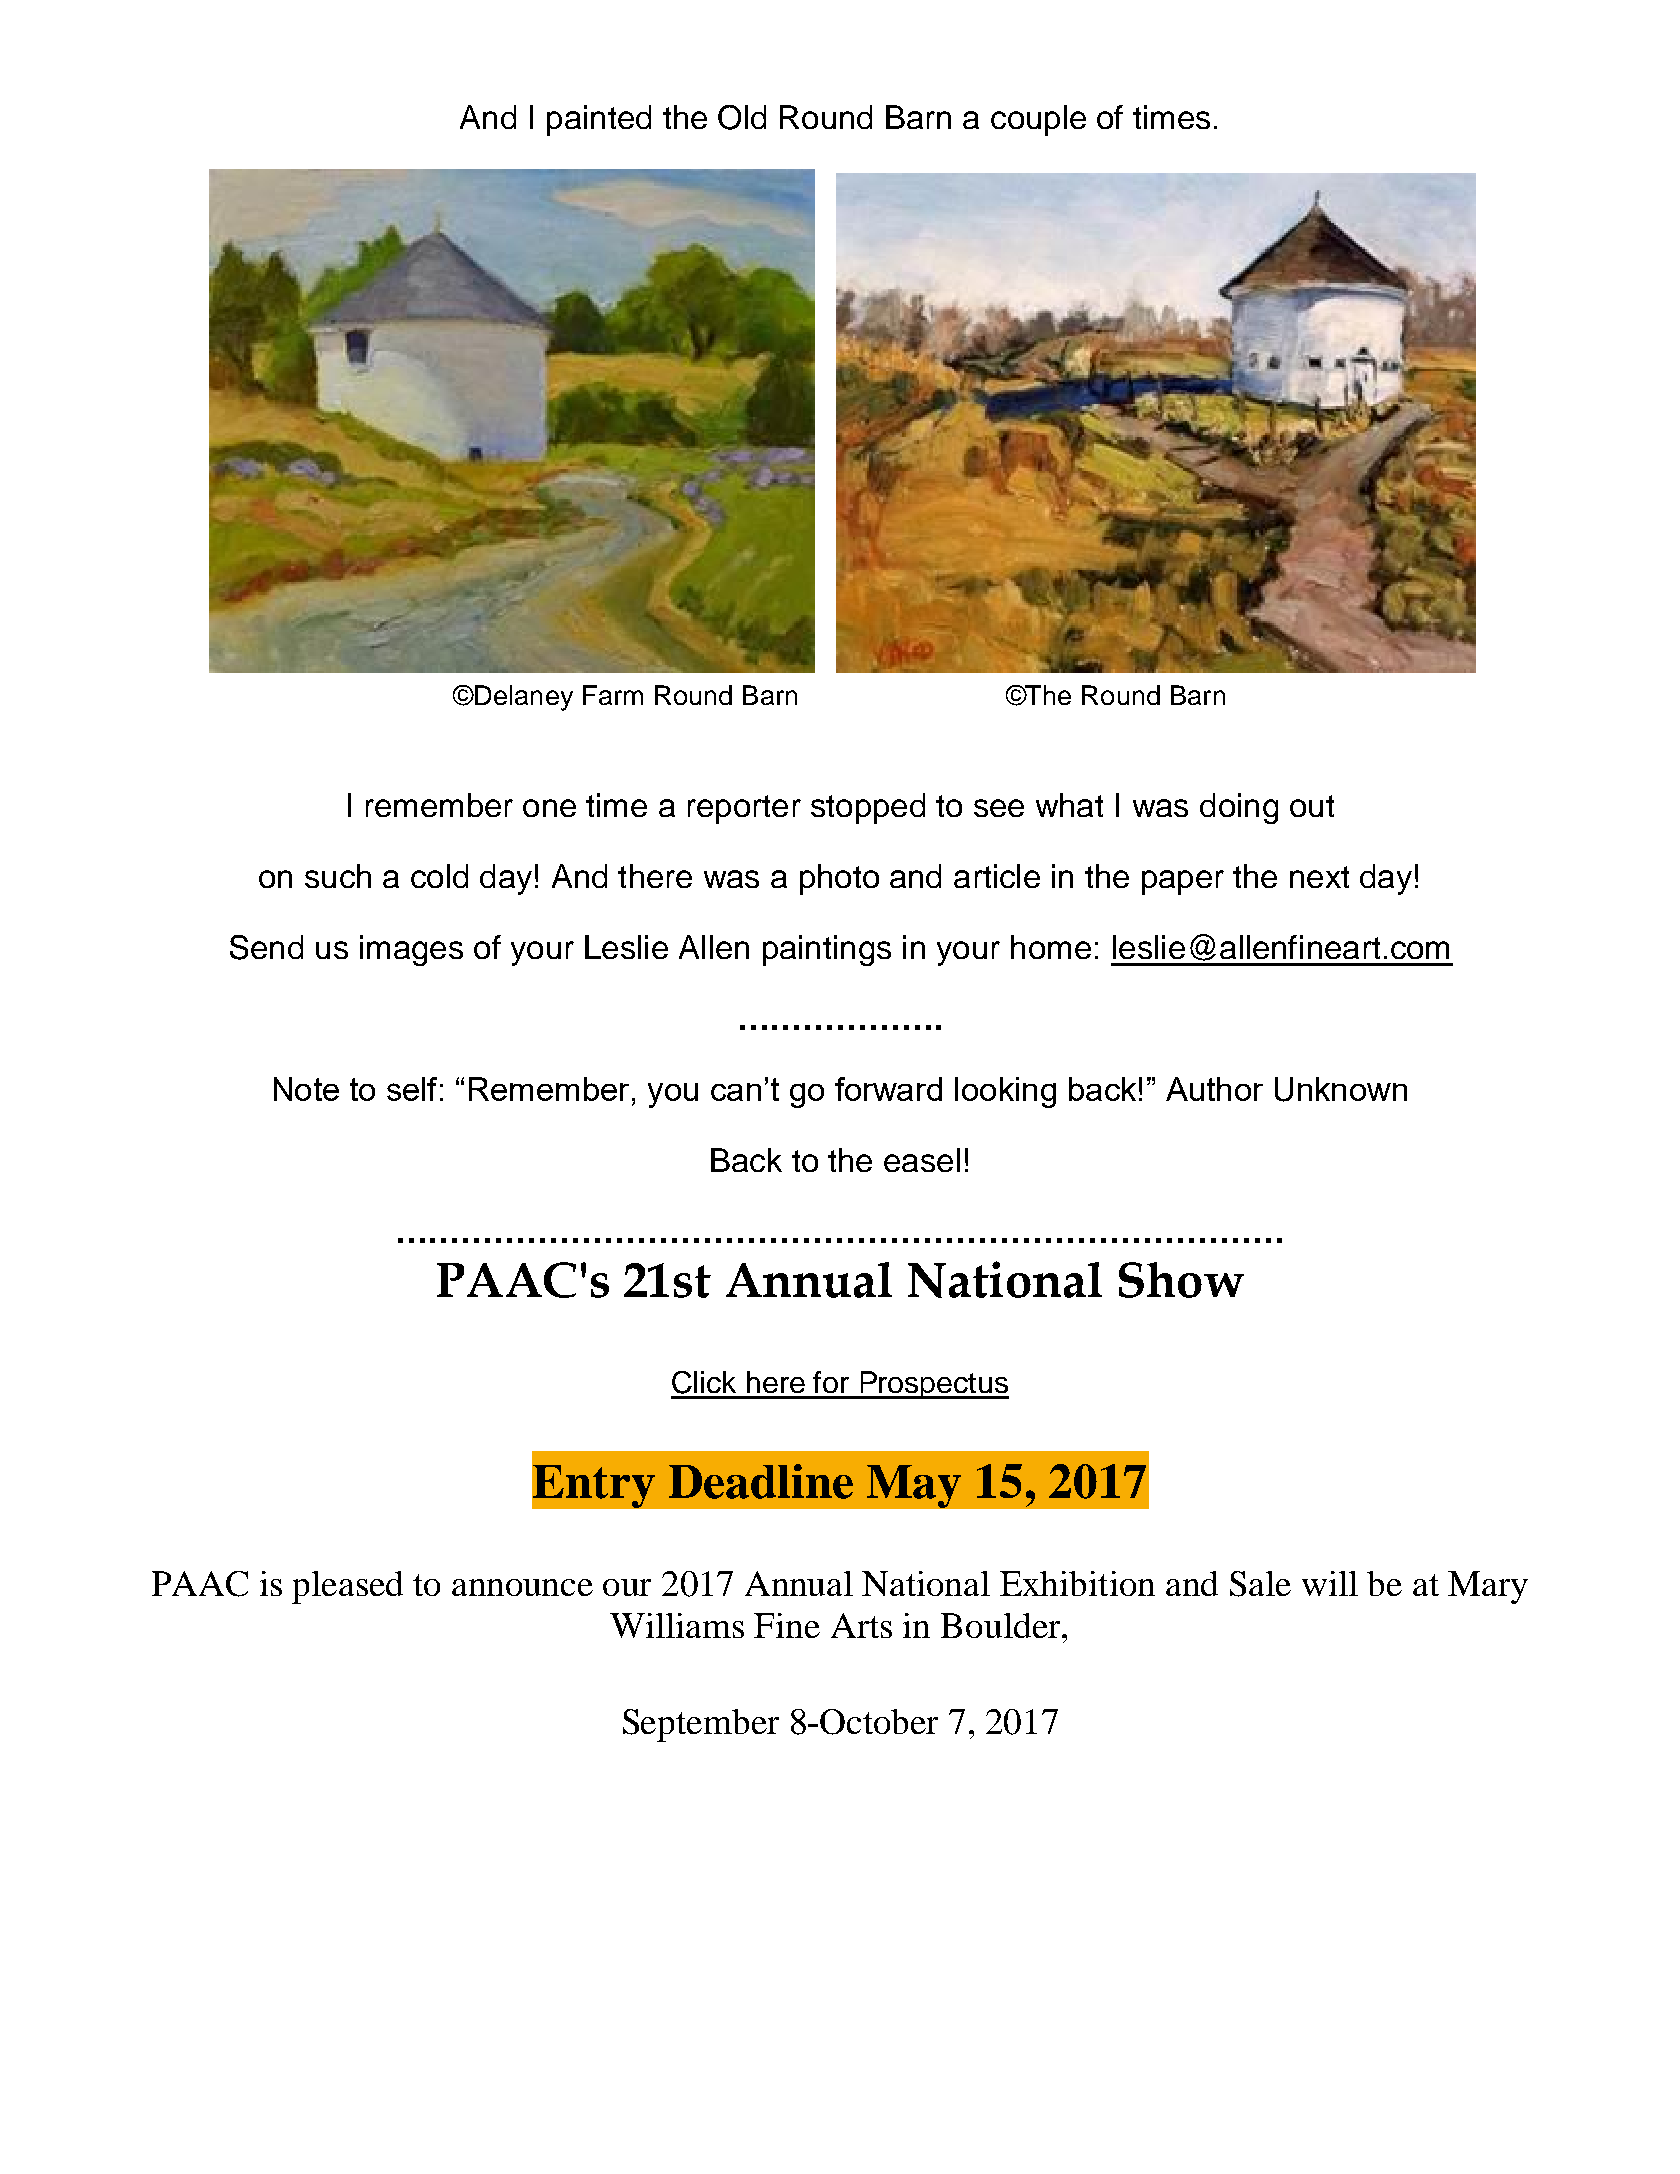 The width and height of the screenshot is (1680, 2174). I want to click on couple, so click(1038, 120).
